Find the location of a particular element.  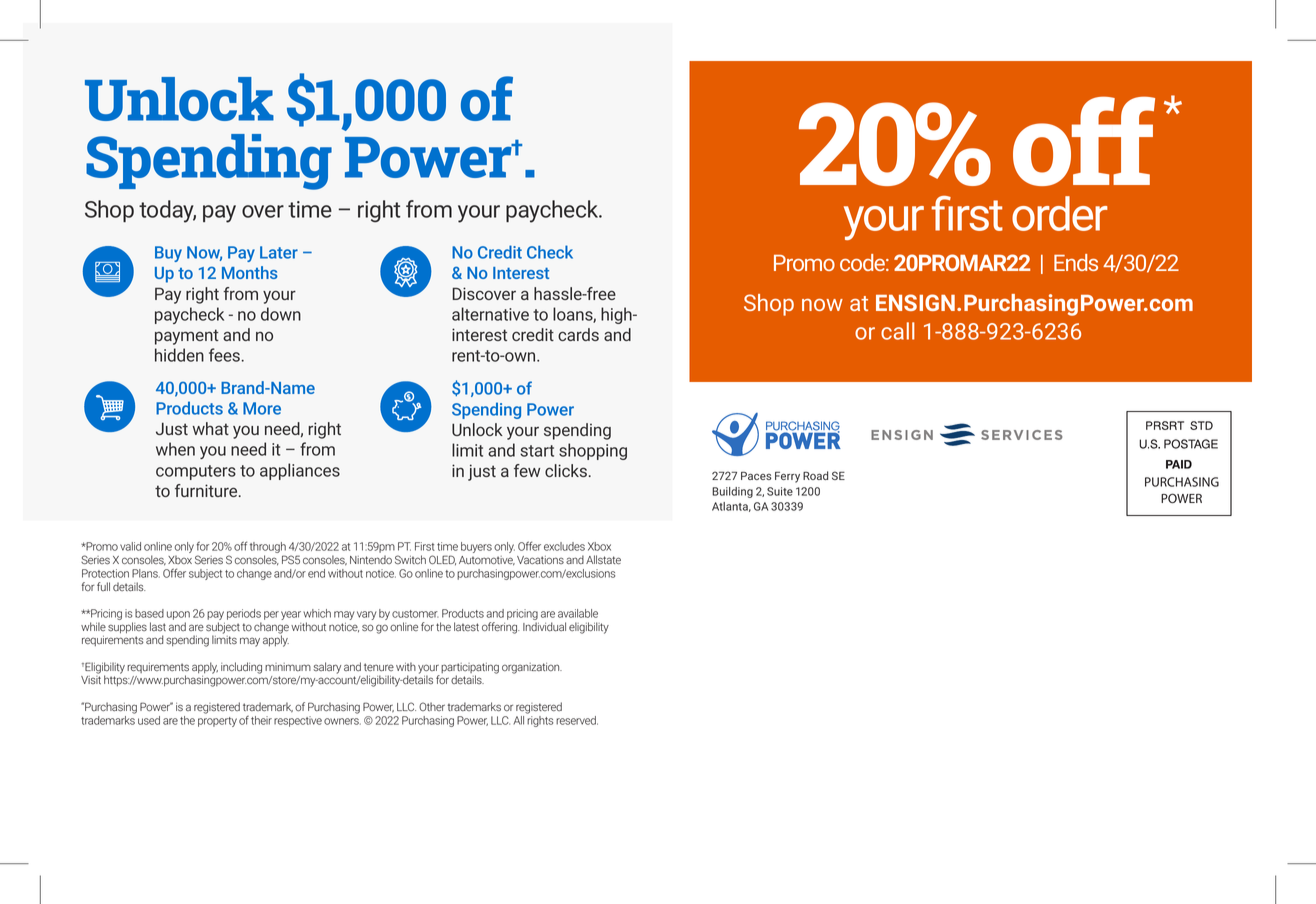

Road is located at coordinates (815, 475).
